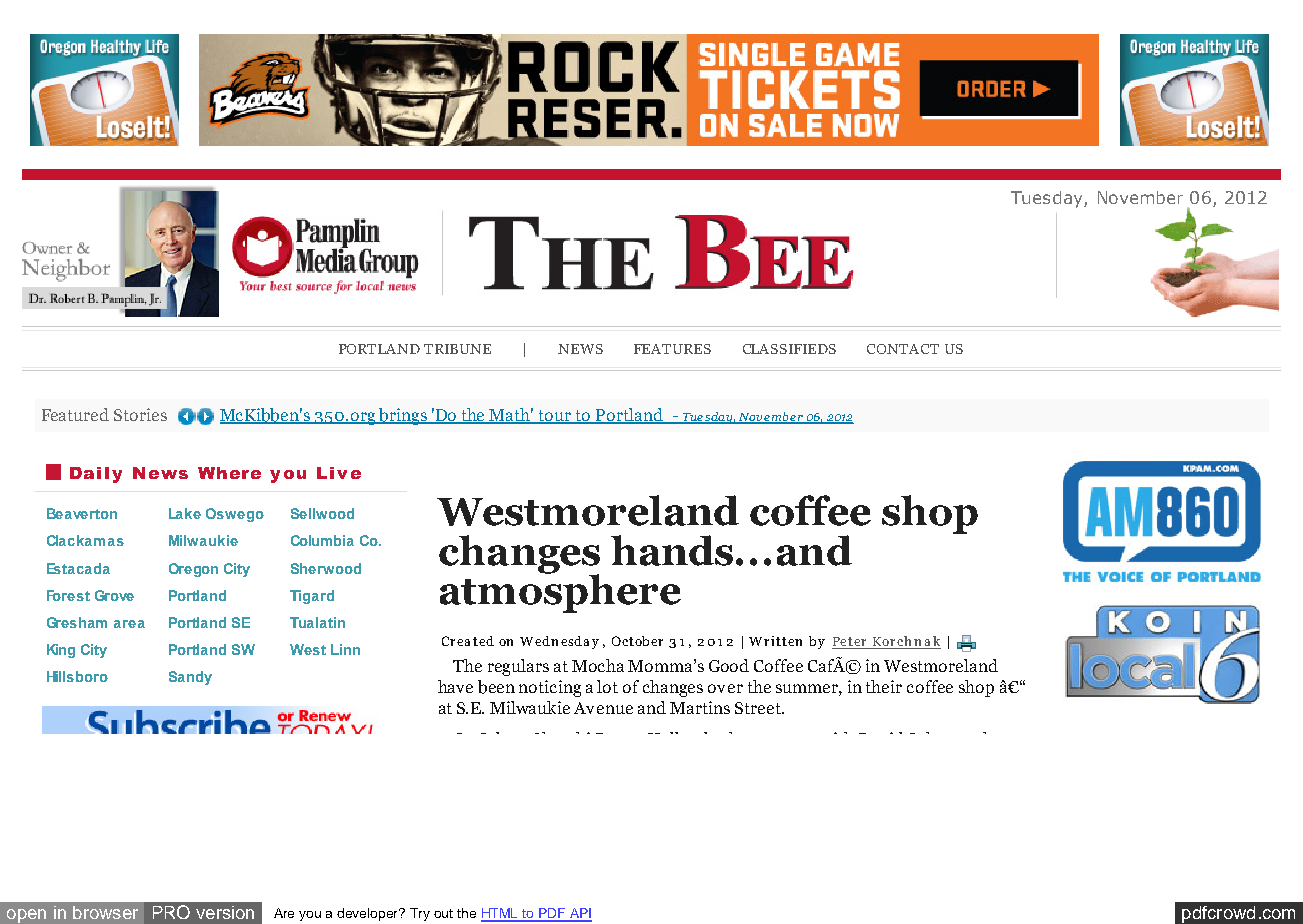 The height and width of the screenshot is (924, 1303). Describe the element at coordinates (443, 913) in the screenshot. I see `out` at that location.
